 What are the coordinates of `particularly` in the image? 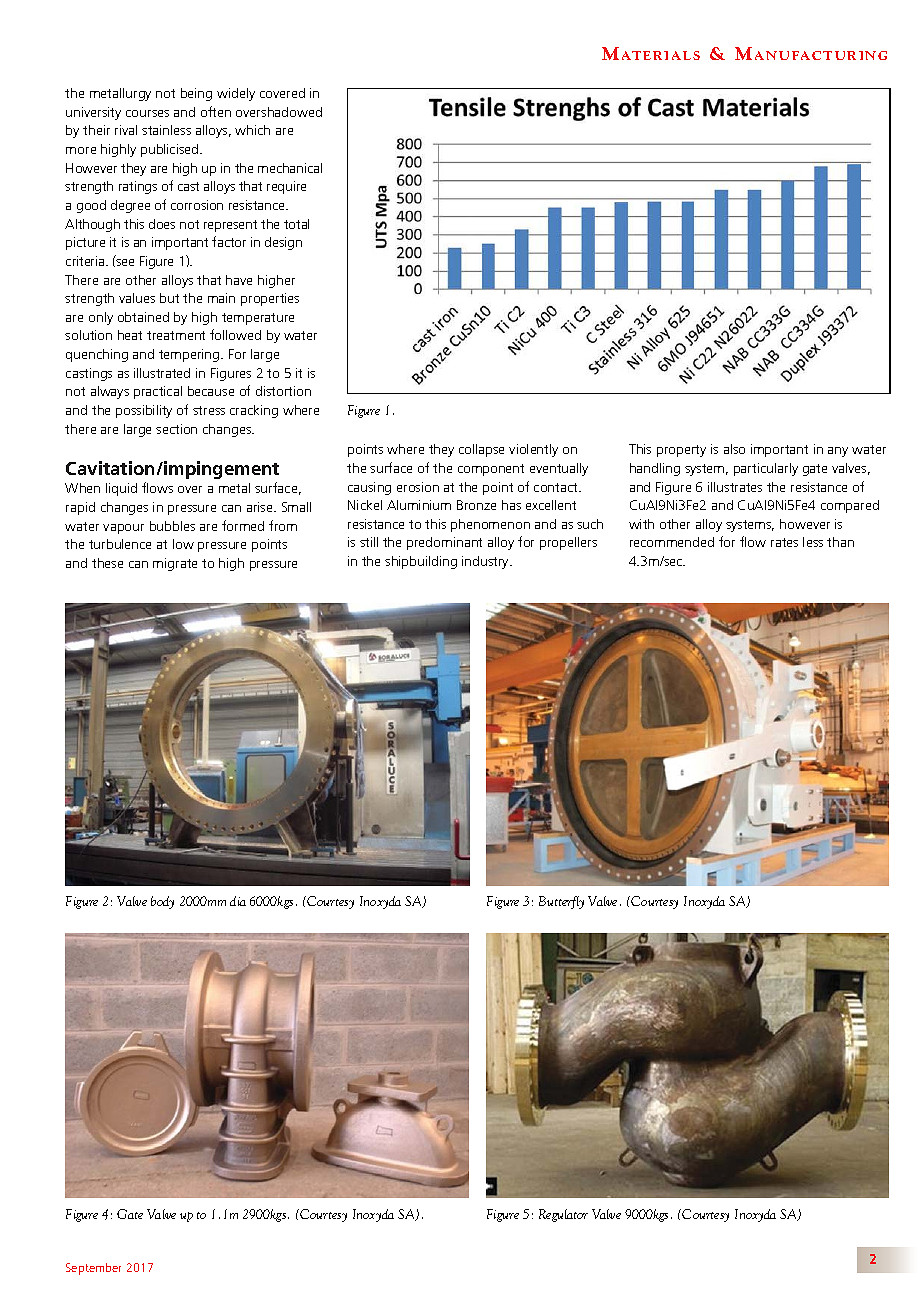 It's located at (766, 469).
